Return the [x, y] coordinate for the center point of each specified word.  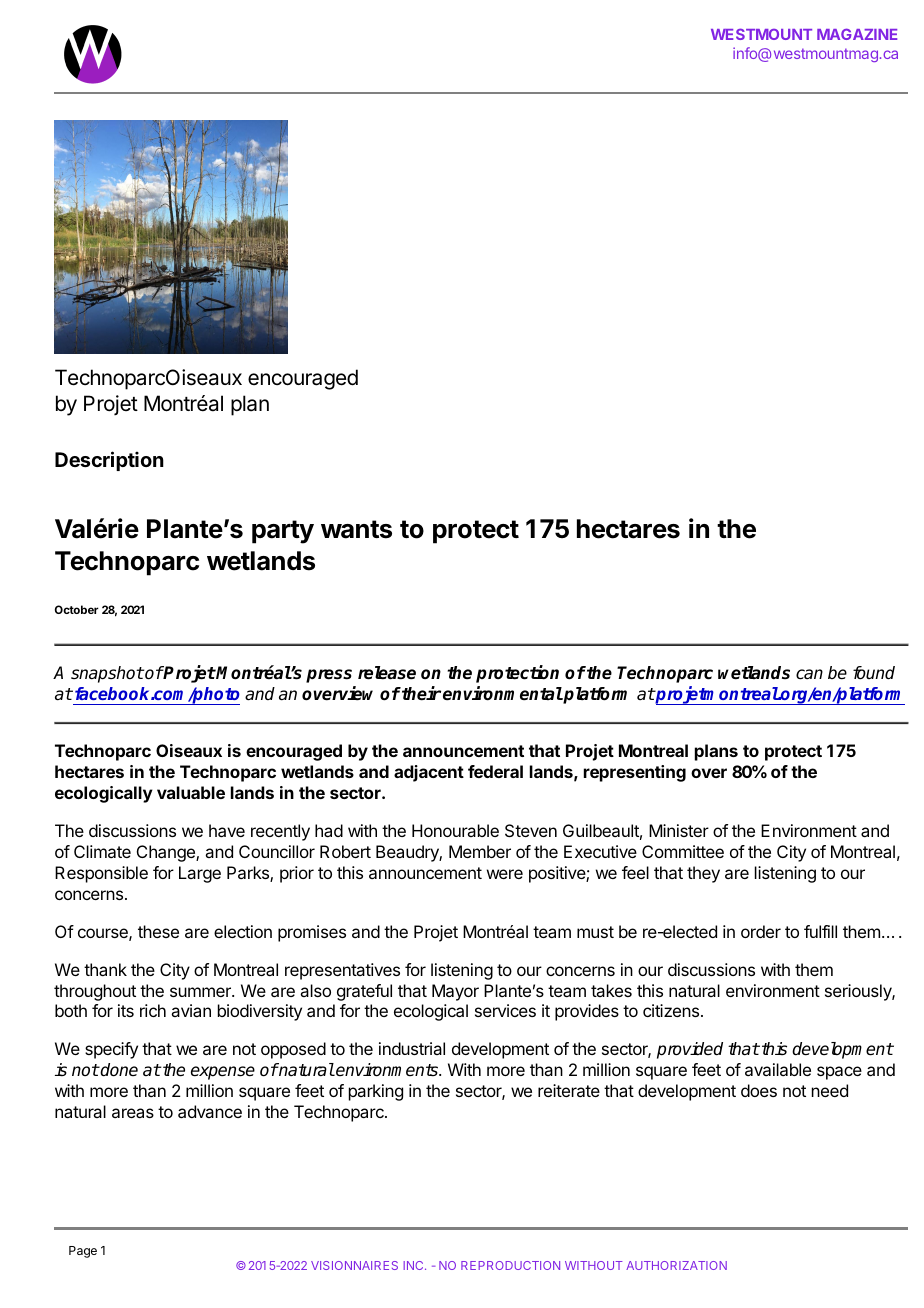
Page [83, 1252]
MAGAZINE [857, 34]
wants [356, 529]
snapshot [107, 674]
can [809, 674]
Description [109, 461]
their [420, 693]
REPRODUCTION [510, 1265]
